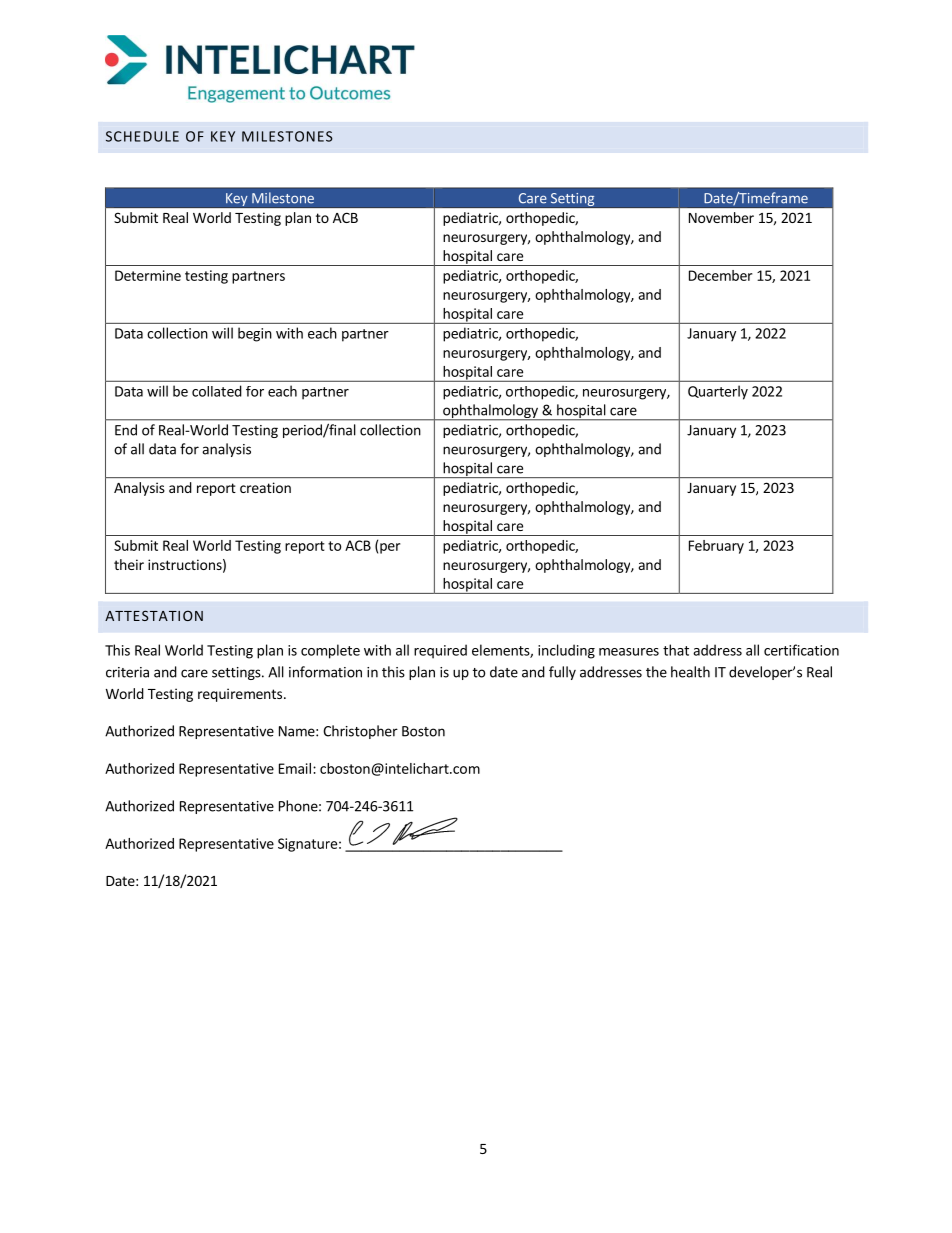 This screenshot has height=1233, width=952. Describe the element at coordinates (718, 392) in the screenshot. I see `Quarterly` at that location.
